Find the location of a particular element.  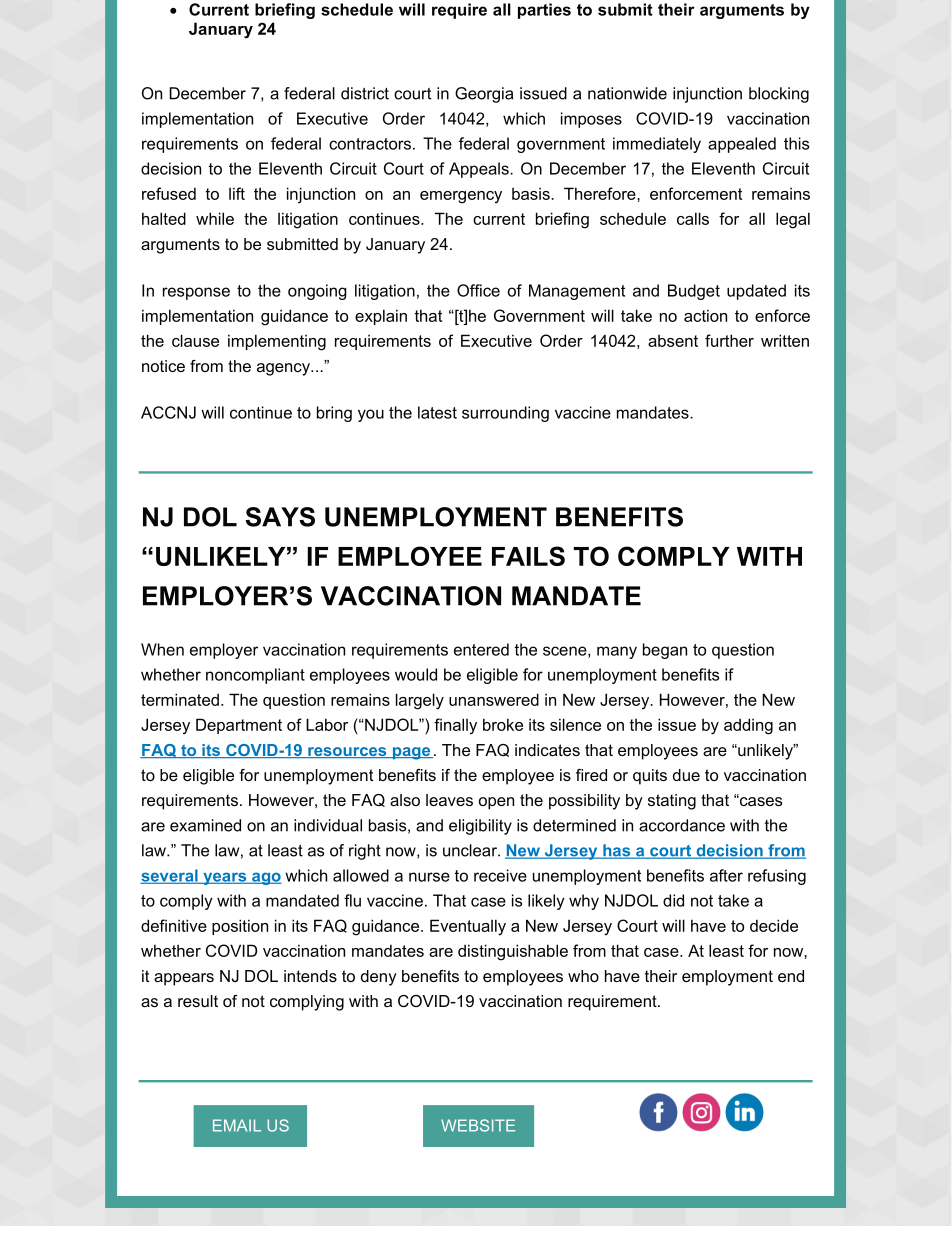

blocking is located at coordinates (779, 95).
